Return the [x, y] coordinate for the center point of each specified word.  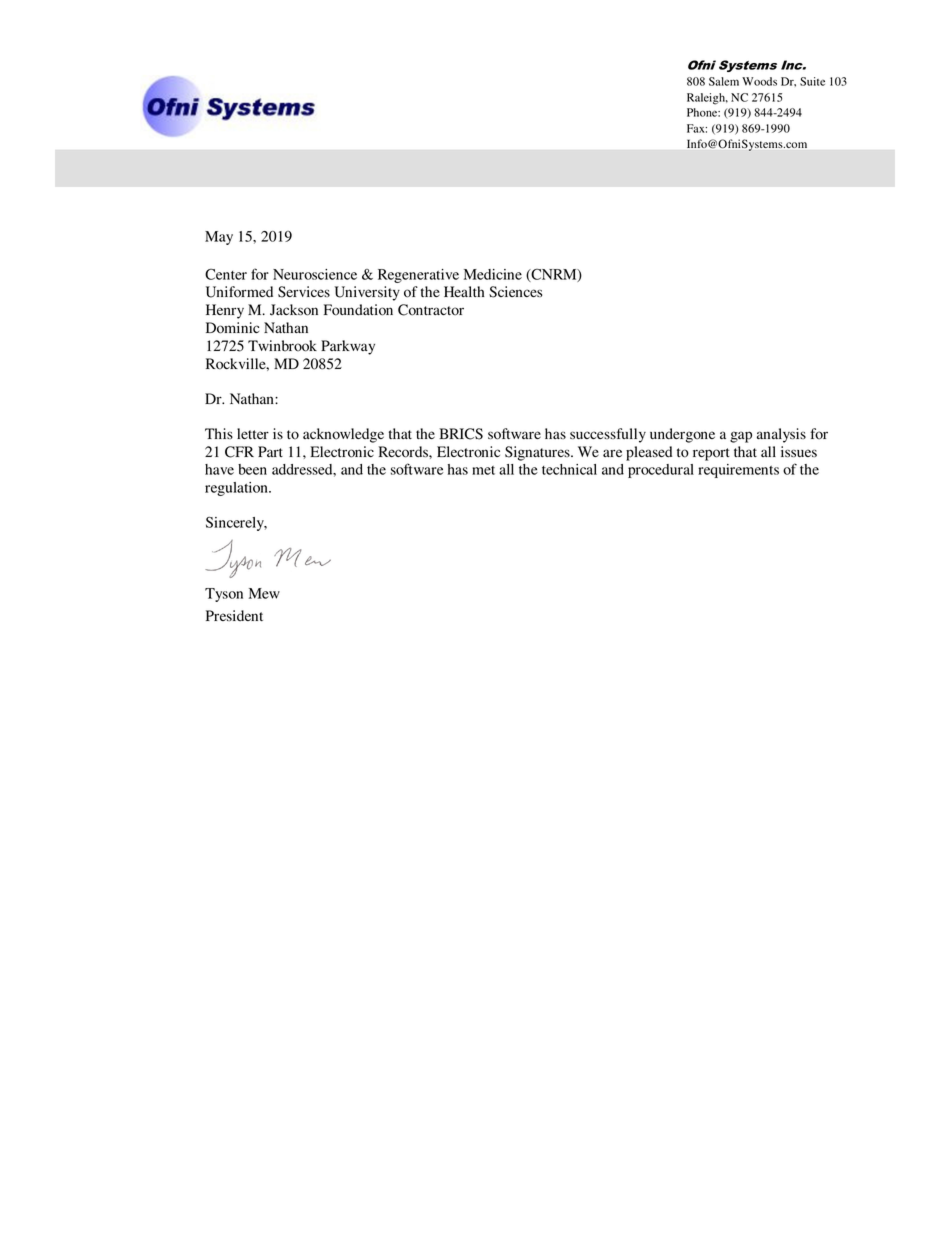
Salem [724, 81]
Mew [264, 593]
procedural [661, 471]
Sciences [515, 292]
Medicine [493, 274]
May [219, 238]
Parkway [348, 347]
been [252, 469]
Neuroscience [315, 274]
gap [741, 437]
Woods [759, 81]
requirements [738, 471]
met [483, 470]
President [234, 615]
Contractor [431, 310]
